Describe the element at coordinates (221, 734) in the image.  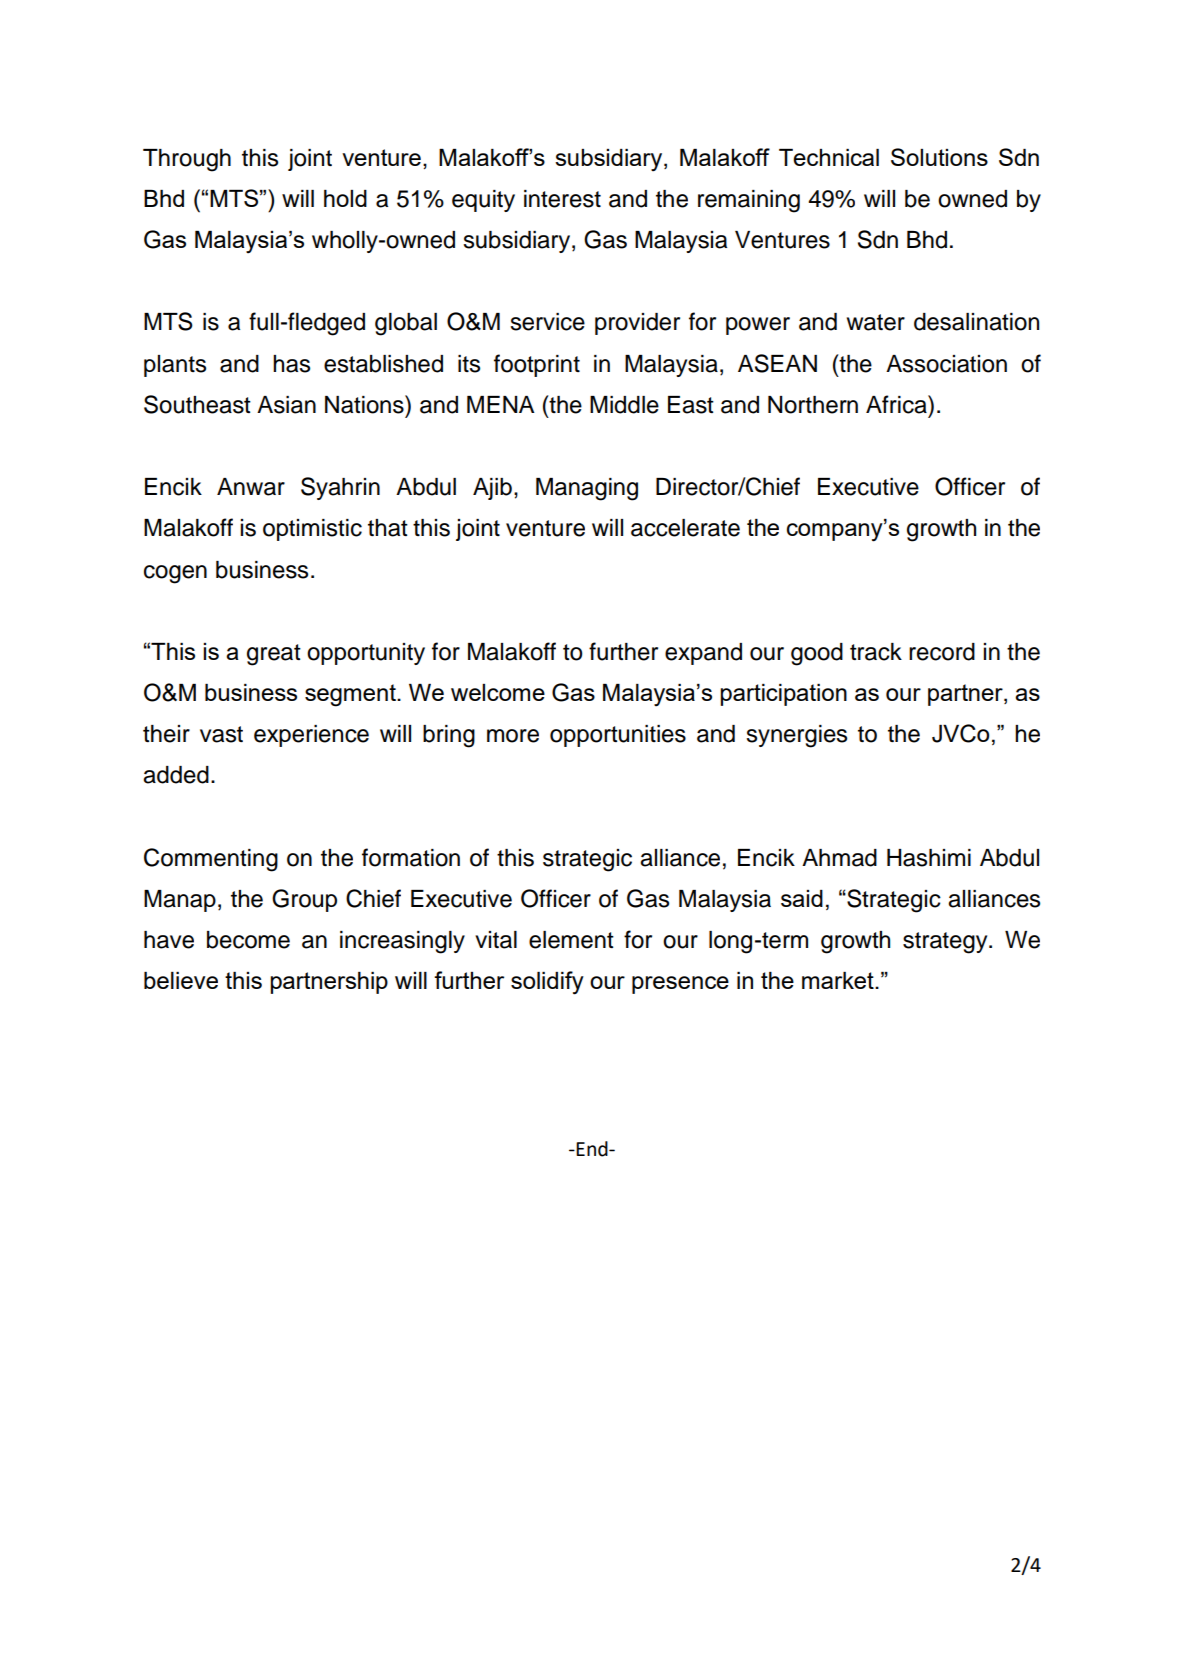
I see `vast` at that location.
